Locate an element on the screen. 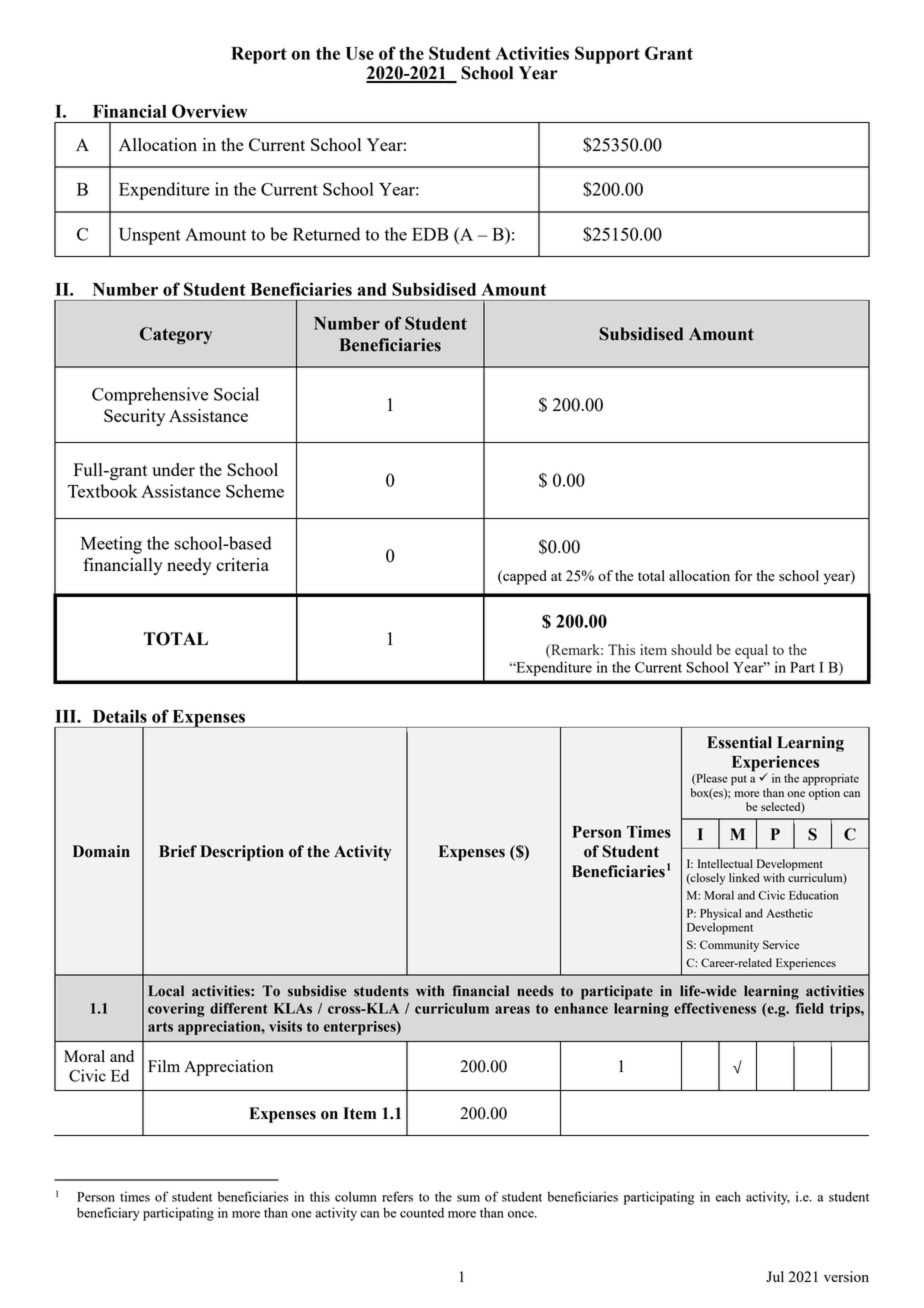 The height and width of the screenshot is (1308, 924). beneficiary is located at coordinates (108, 1214).
